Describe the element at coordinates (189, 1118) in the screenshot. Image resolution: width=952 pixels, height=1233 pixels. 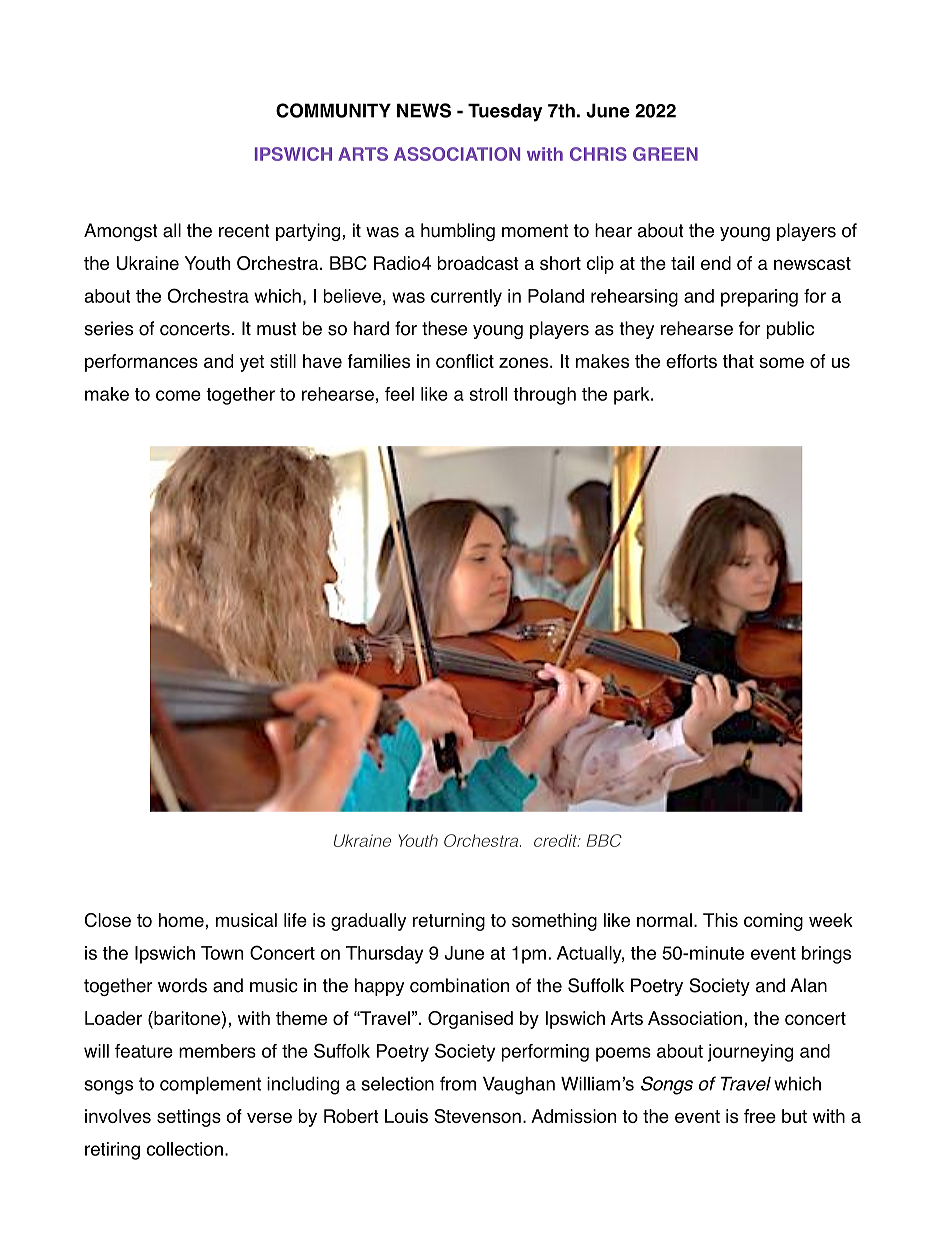
I see `settings` at that location.
